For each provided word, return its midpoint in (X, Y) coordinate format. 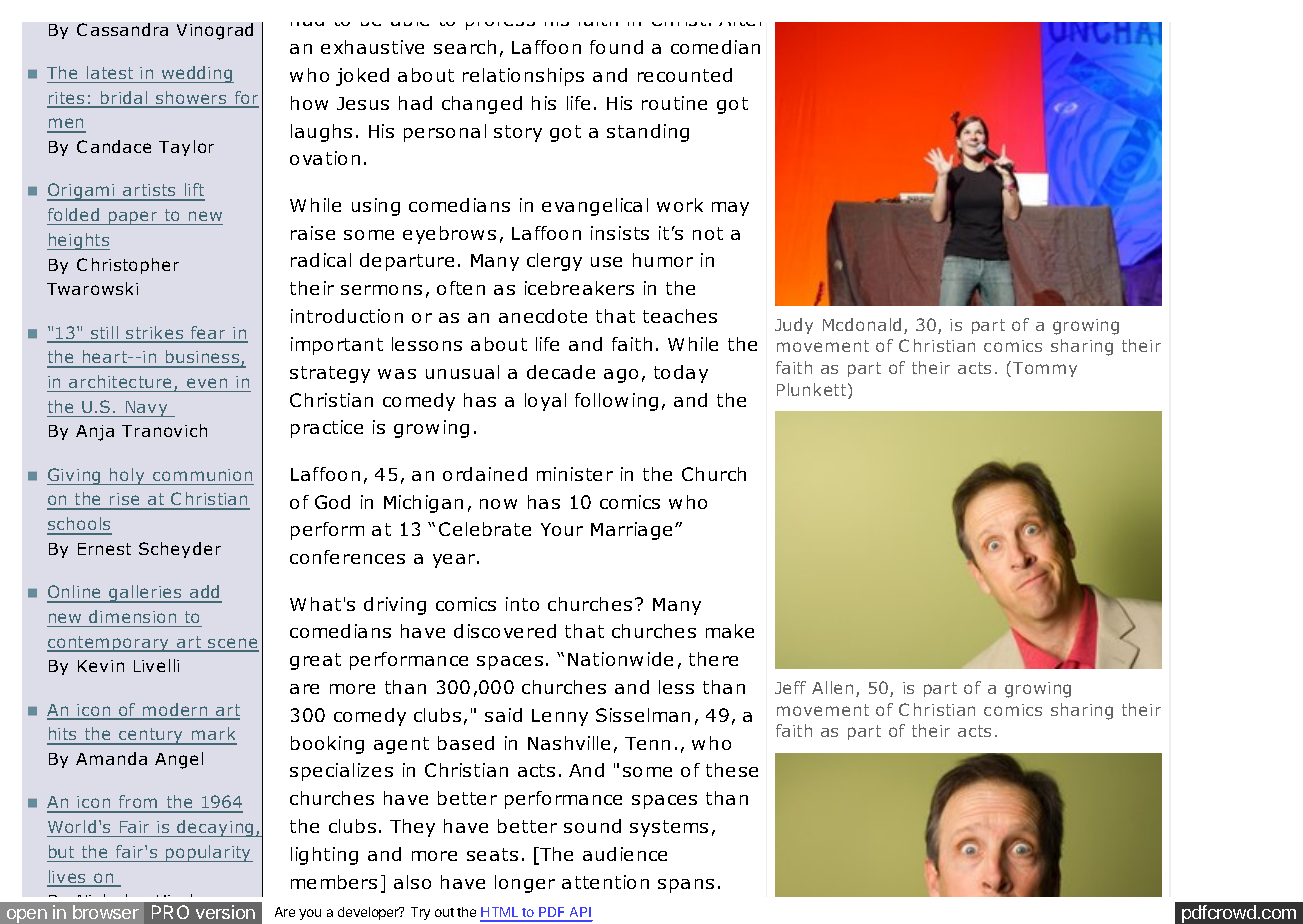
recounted (685, 75)
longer (525, 884)
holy (127, 476)
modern (175, 711)
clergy (554, 262)
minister (575, 474)
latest (110, 72)
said (503, 715)
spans (686, 886)
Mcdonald (862, 324)
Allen (834, 689)
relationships (523, 77)
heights (78, 241)
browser (106, 912)
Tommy (1045, 369)
